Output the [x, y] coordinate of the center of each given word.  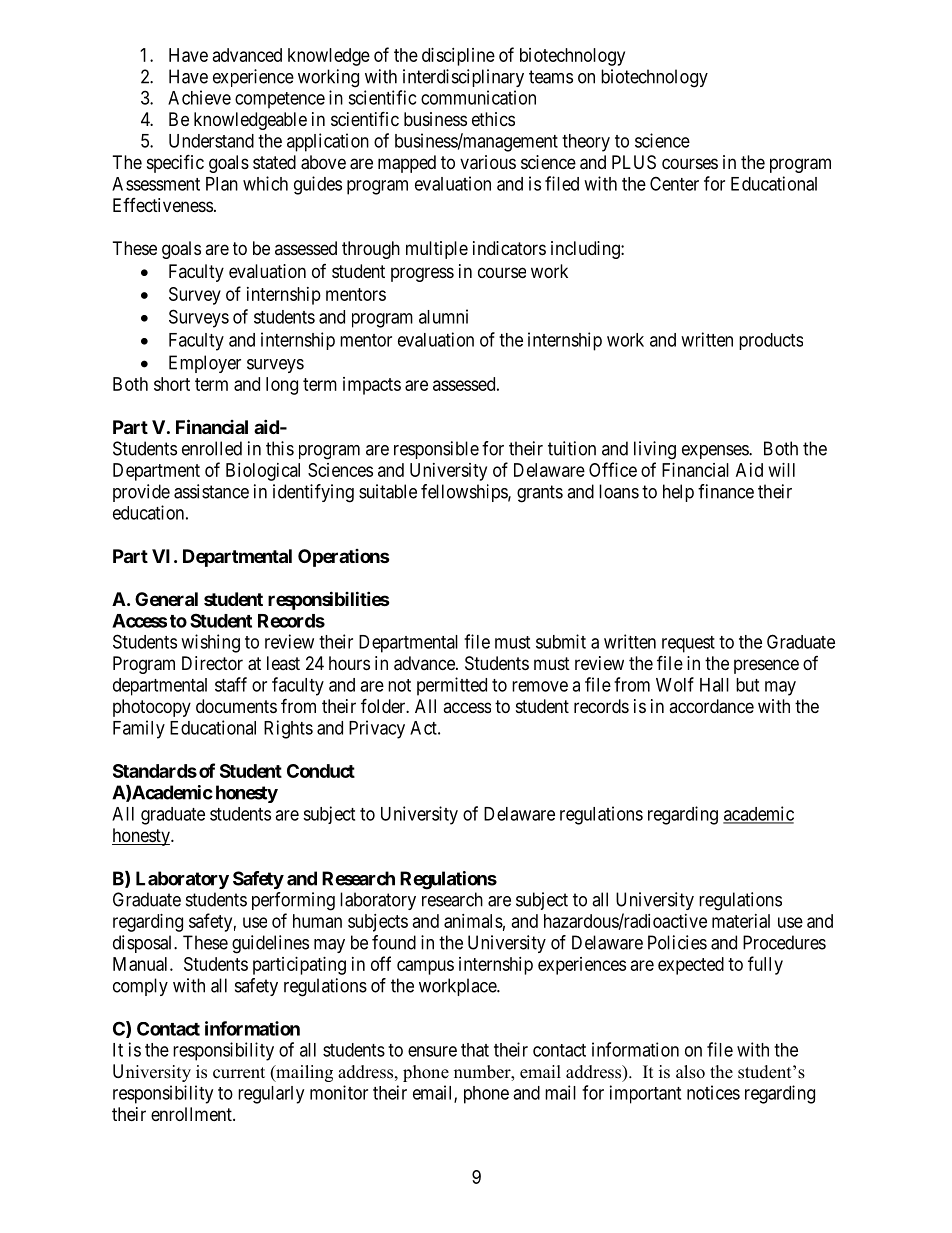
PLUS [634, 162]
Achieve [199, 97]
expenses [716, 452]
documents [236, 706]
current [239, 1073]
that [475, 1050]
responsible [436, 450]
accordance [711, 706]
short [172, 384]
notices [713, 1092]
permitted [452, 686]
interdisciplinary [463, 78]
